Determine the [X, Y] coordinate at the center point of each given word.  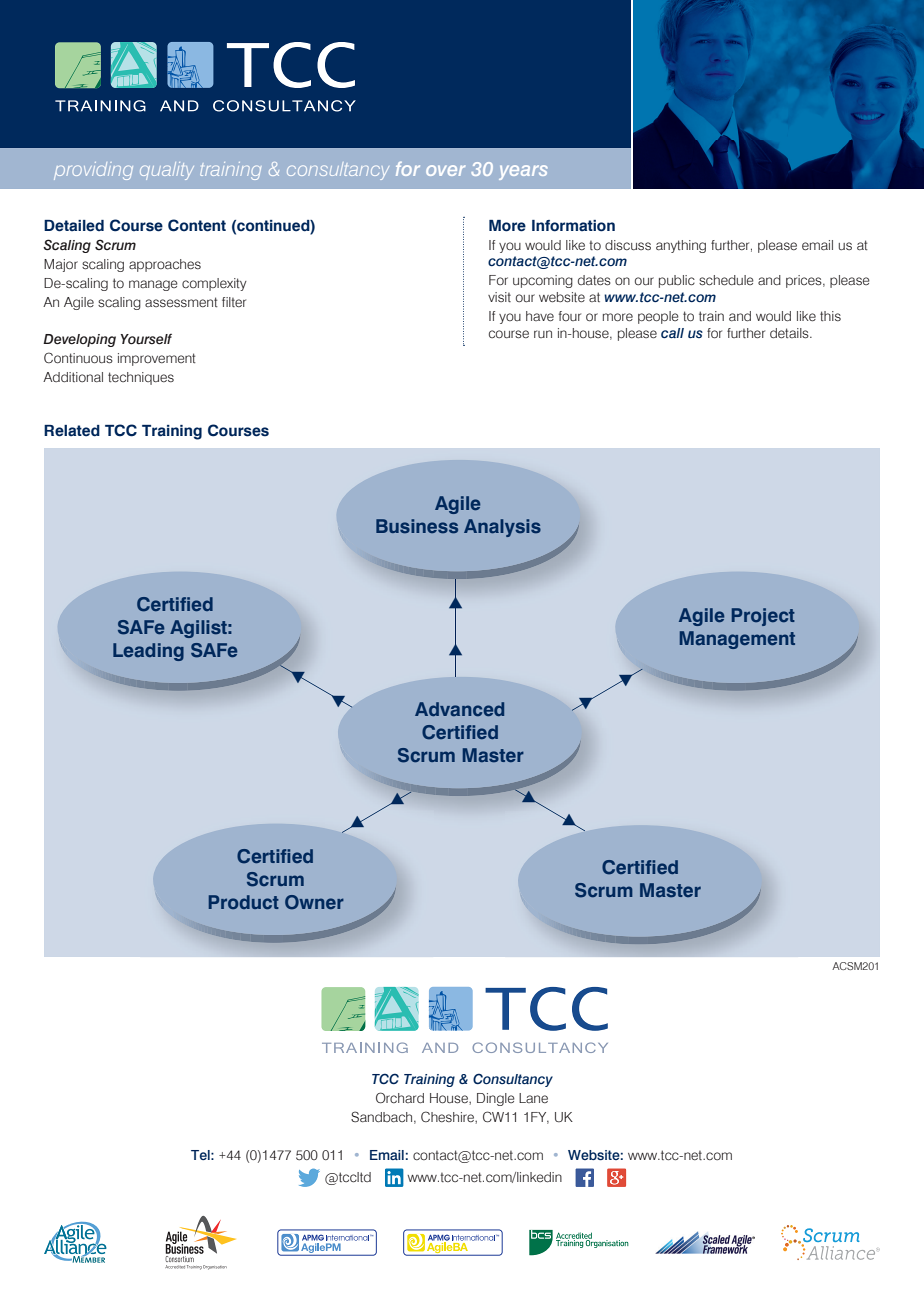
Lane [533, 1098]
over [445, 170]
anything [681, 246]
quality [167, 171]
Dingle [496, 1099]
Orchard [400, 1098]
